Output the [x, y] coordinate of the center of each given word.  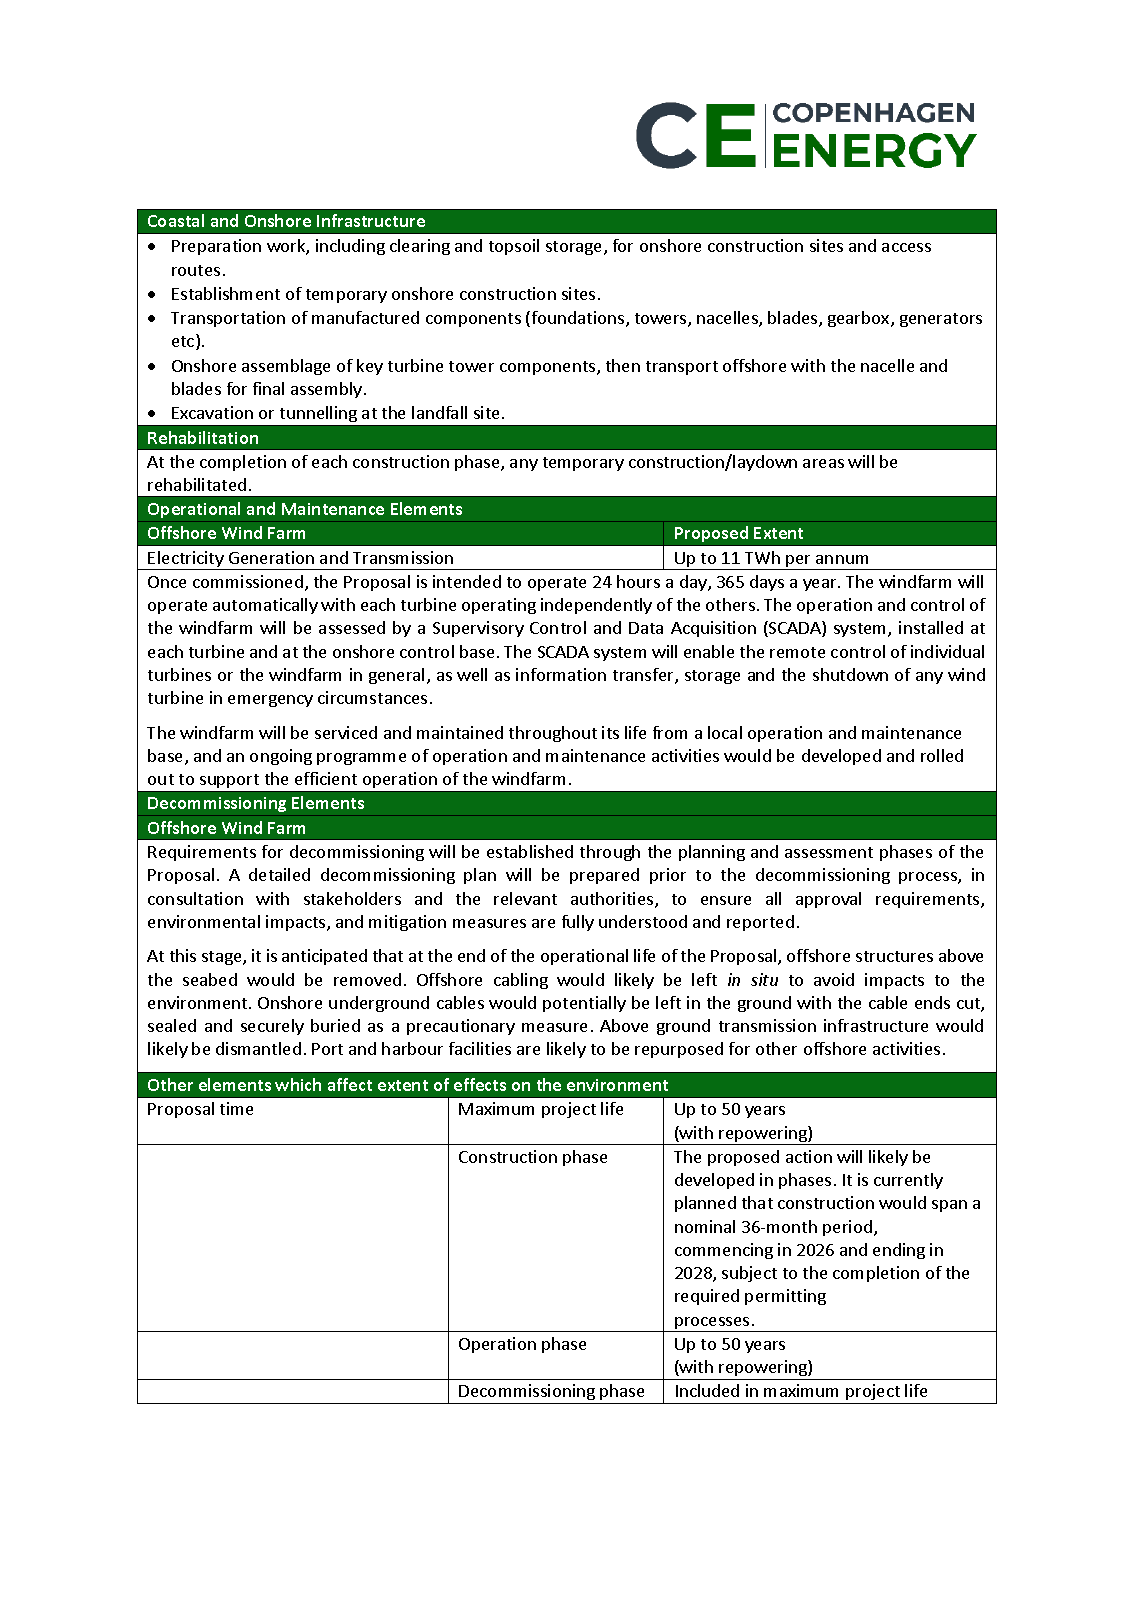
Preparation [216, 247]
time [236, 1108]
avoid [834, 979]
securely [272, 1027]
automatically [265, 606]
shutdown [850, 674]
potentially [584, 1004]
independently [596, 606]
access [906, 247]
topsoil [514, 247]
